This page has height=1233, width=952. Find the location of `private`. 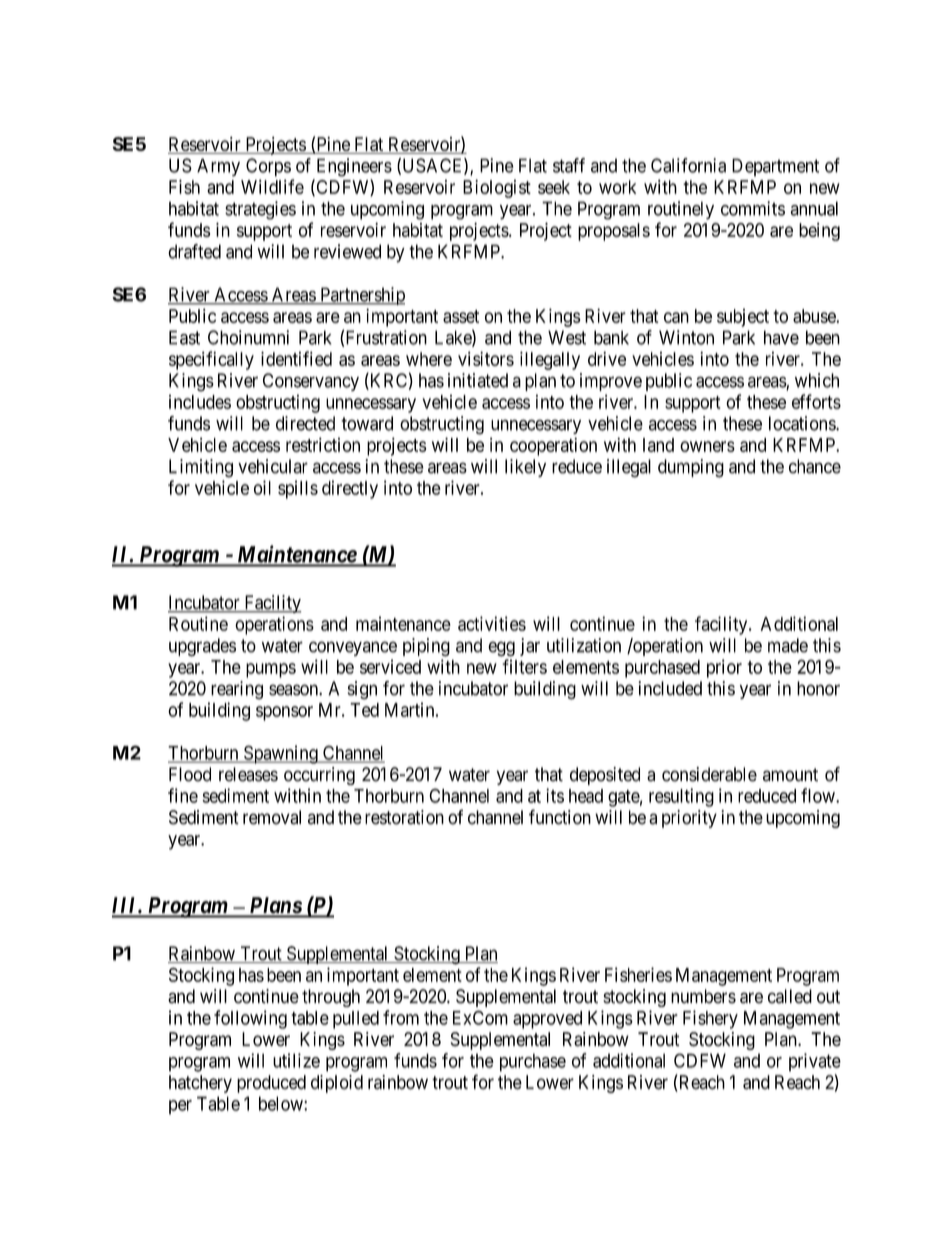

private is located at coordinates (815, 1062).
